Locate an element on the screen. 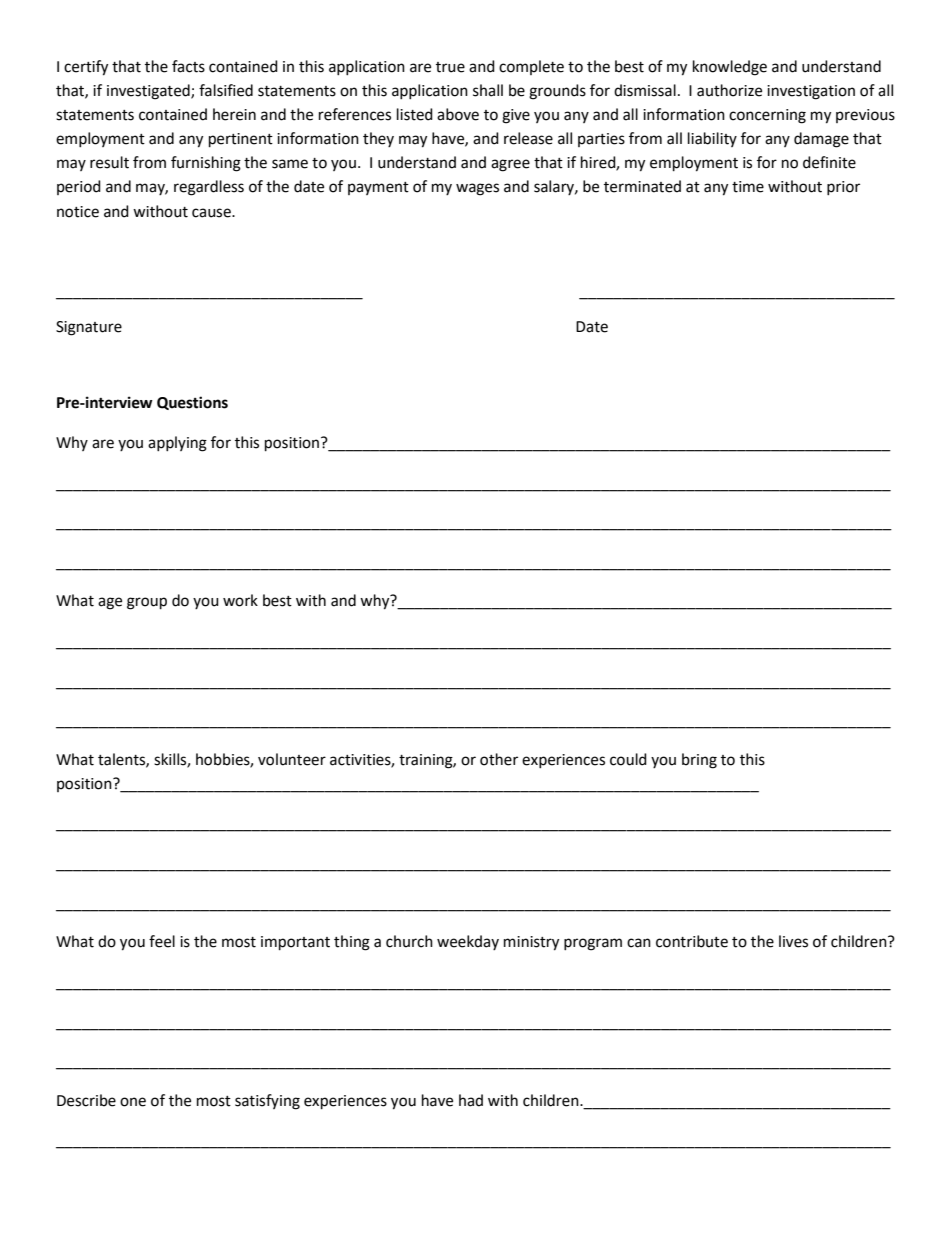 The width and height of the screenshot is (952, 1233). had is located at coordinates (471, 1100).
